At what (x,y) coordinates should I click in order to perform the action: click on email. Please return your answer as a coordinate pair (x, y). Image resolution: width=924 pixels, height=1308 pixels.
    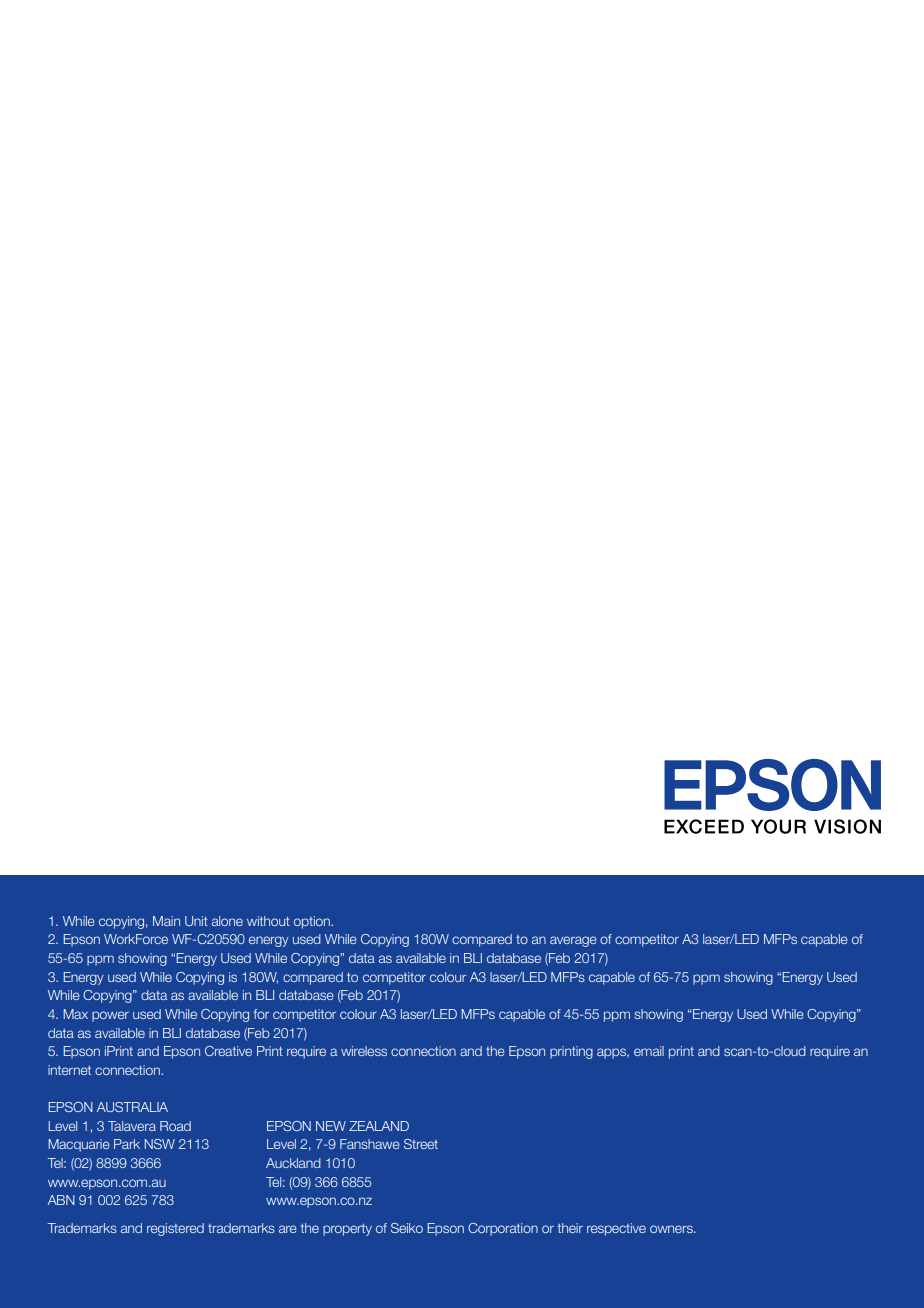
    Looking at the image, I should click on (649, 1051).
